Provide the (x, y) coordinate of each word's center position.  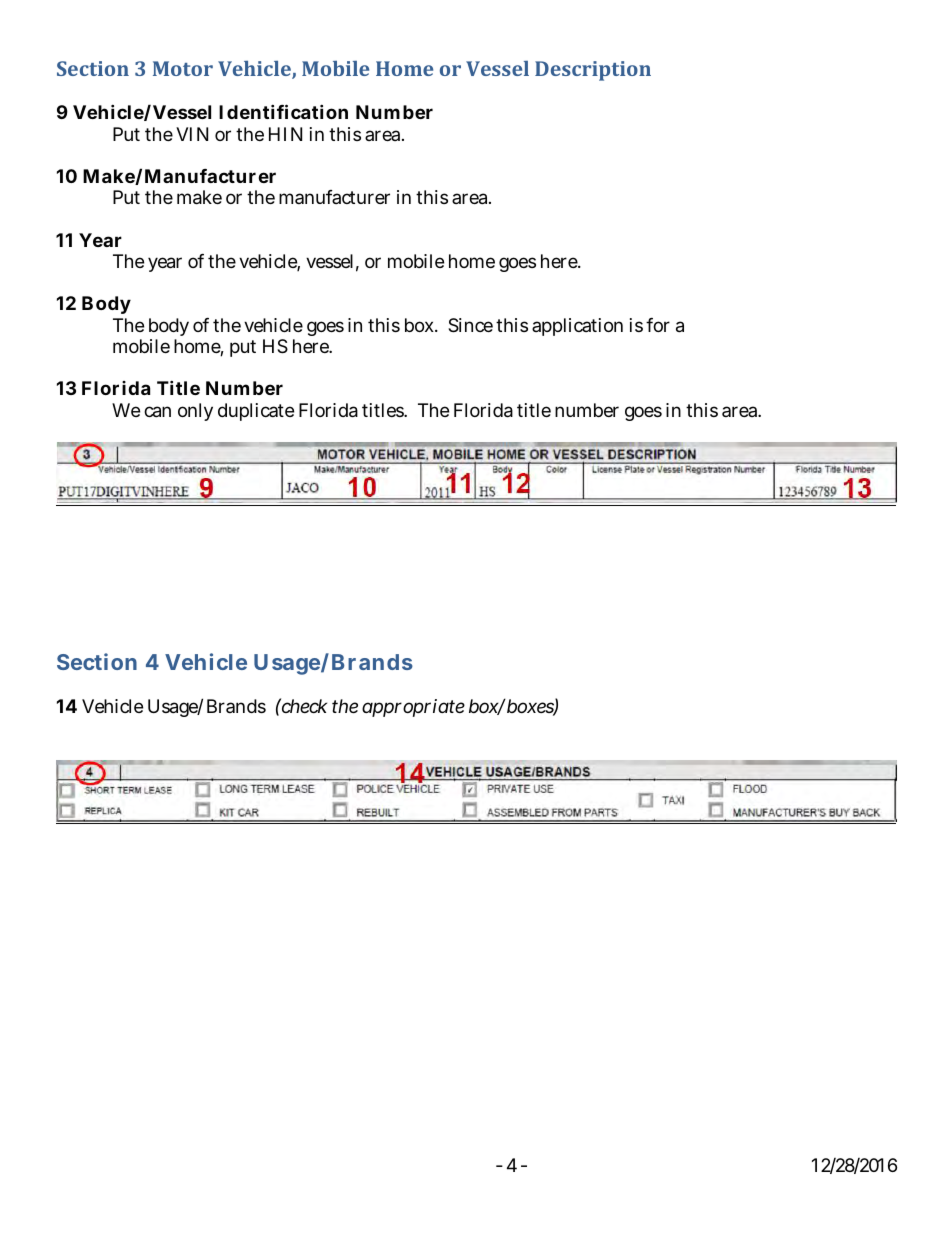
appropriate (413, 708)
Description (593, 71)
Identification (283, 111)
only (195, 412)
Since (470, 325)
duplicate (256, 412)
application (577, 327)
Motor (183, 68)
